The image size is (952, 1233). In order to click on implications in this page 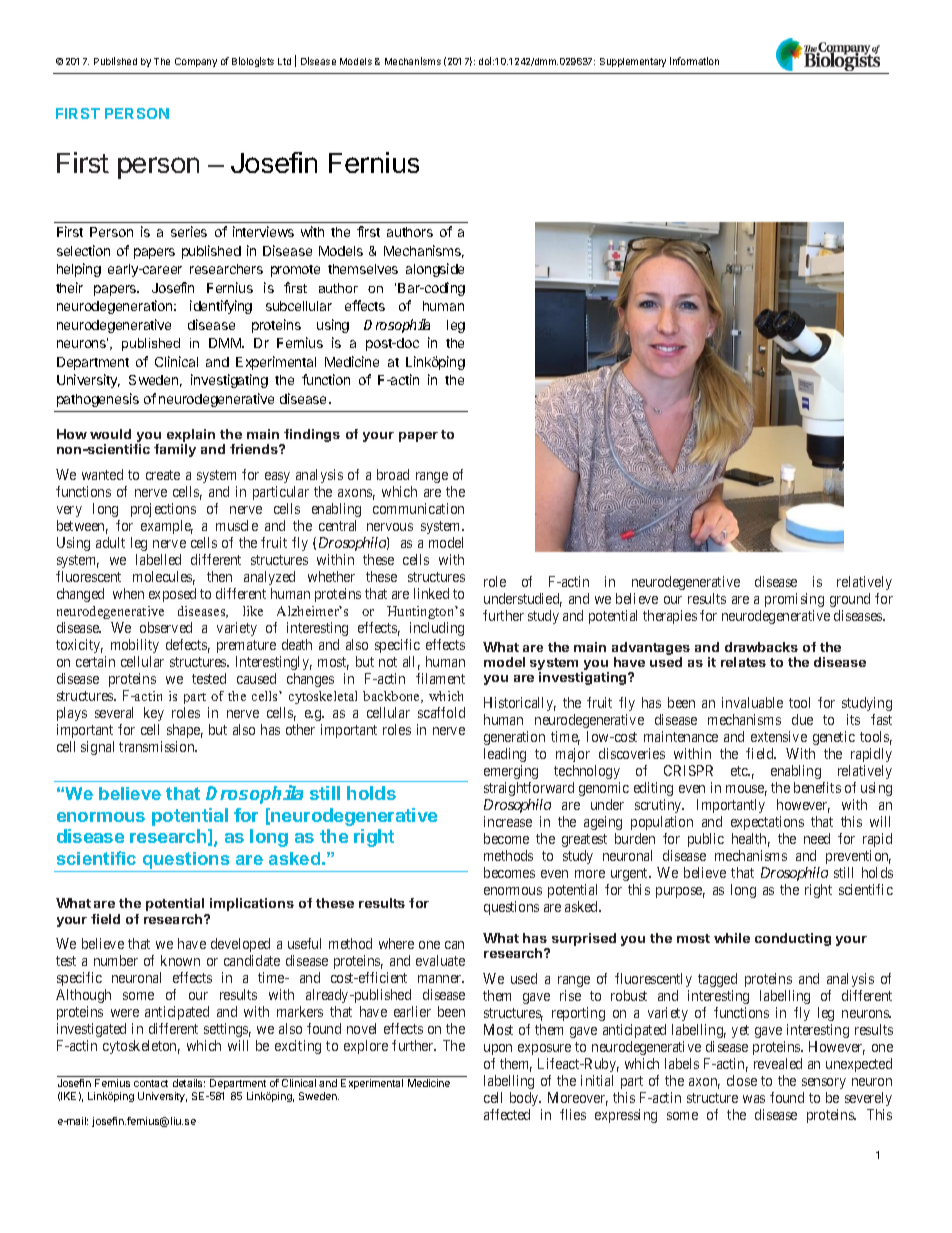, I will do `click(252, 904)`.
